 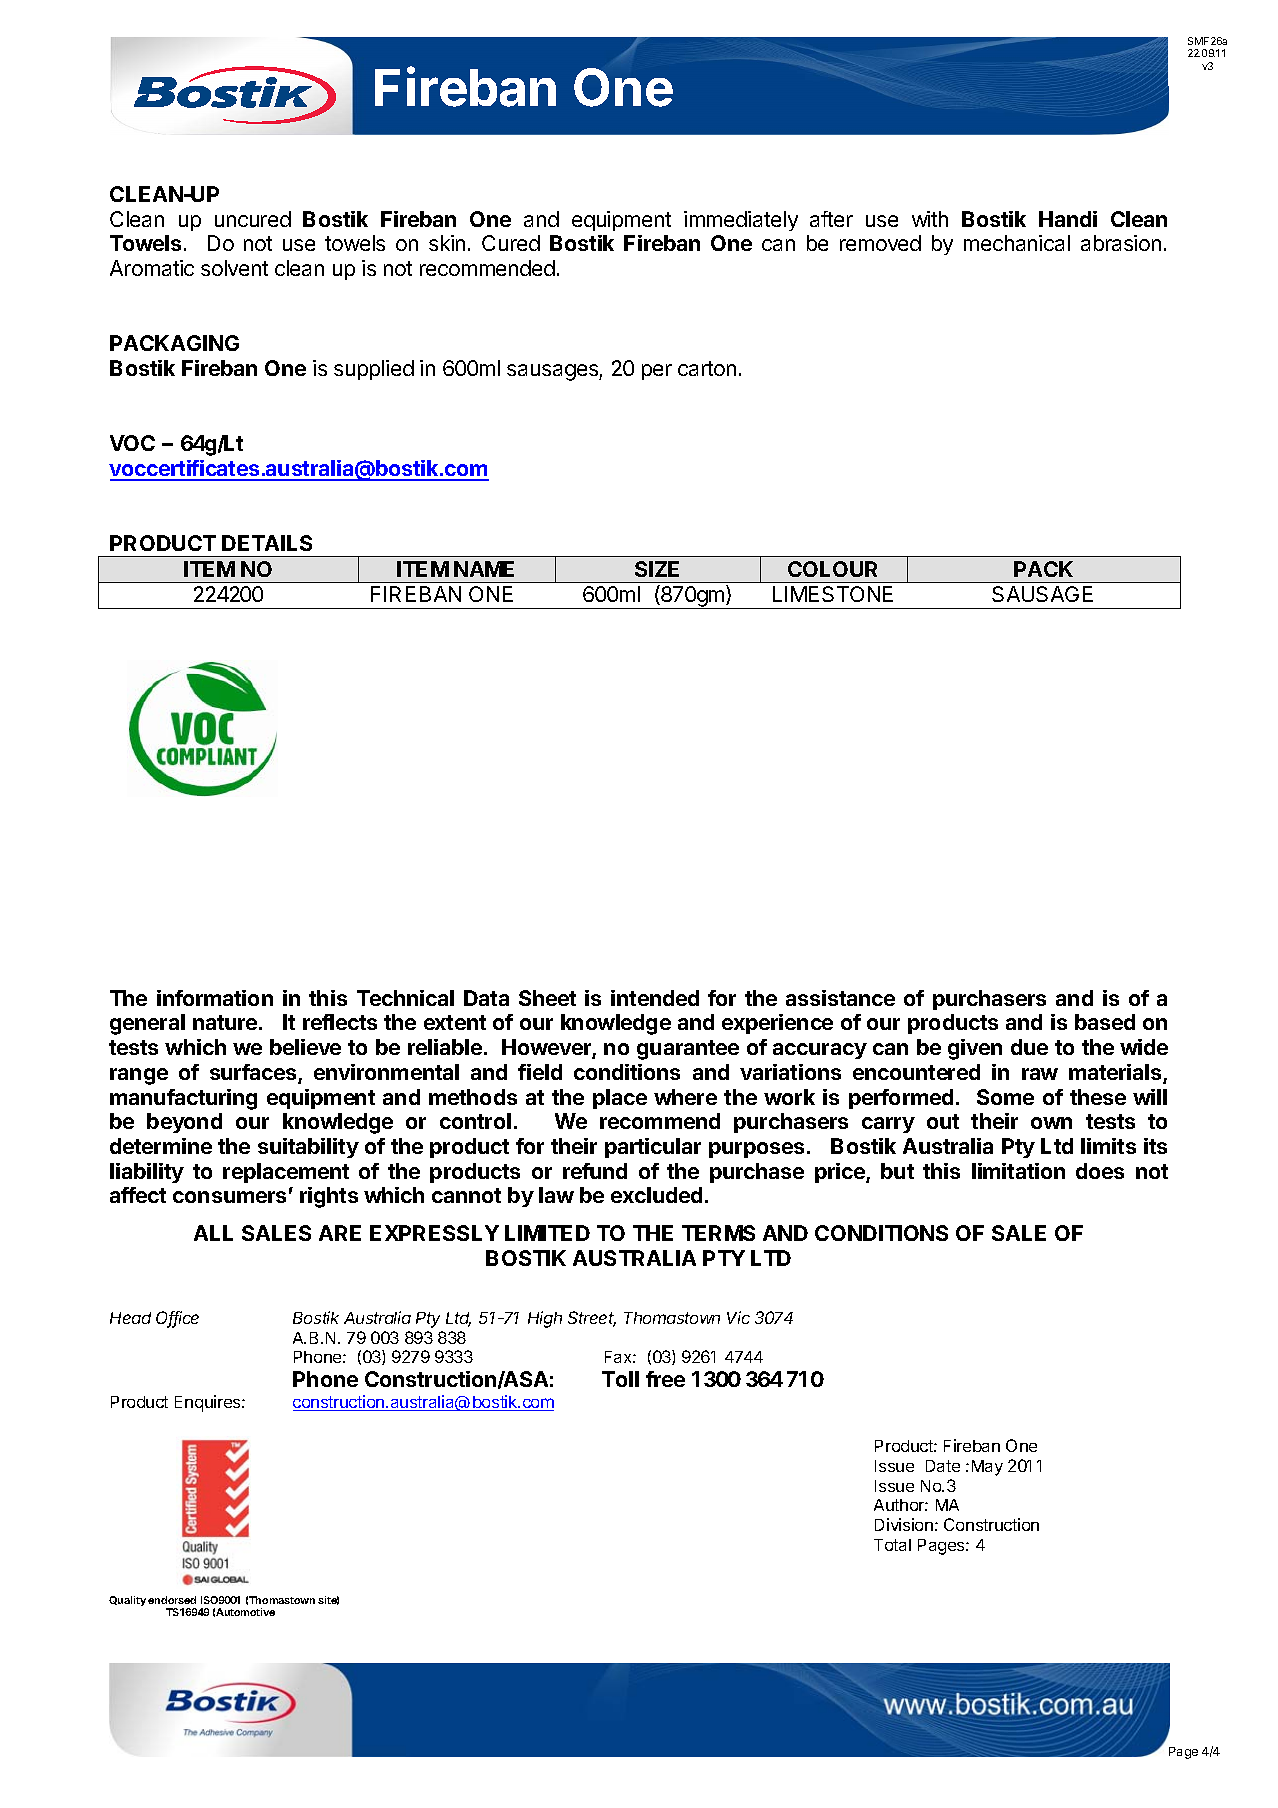 What do you see at coordinates (741, 221) in the screenshot?
I see `immediately` at bounding box center [741, 221].
